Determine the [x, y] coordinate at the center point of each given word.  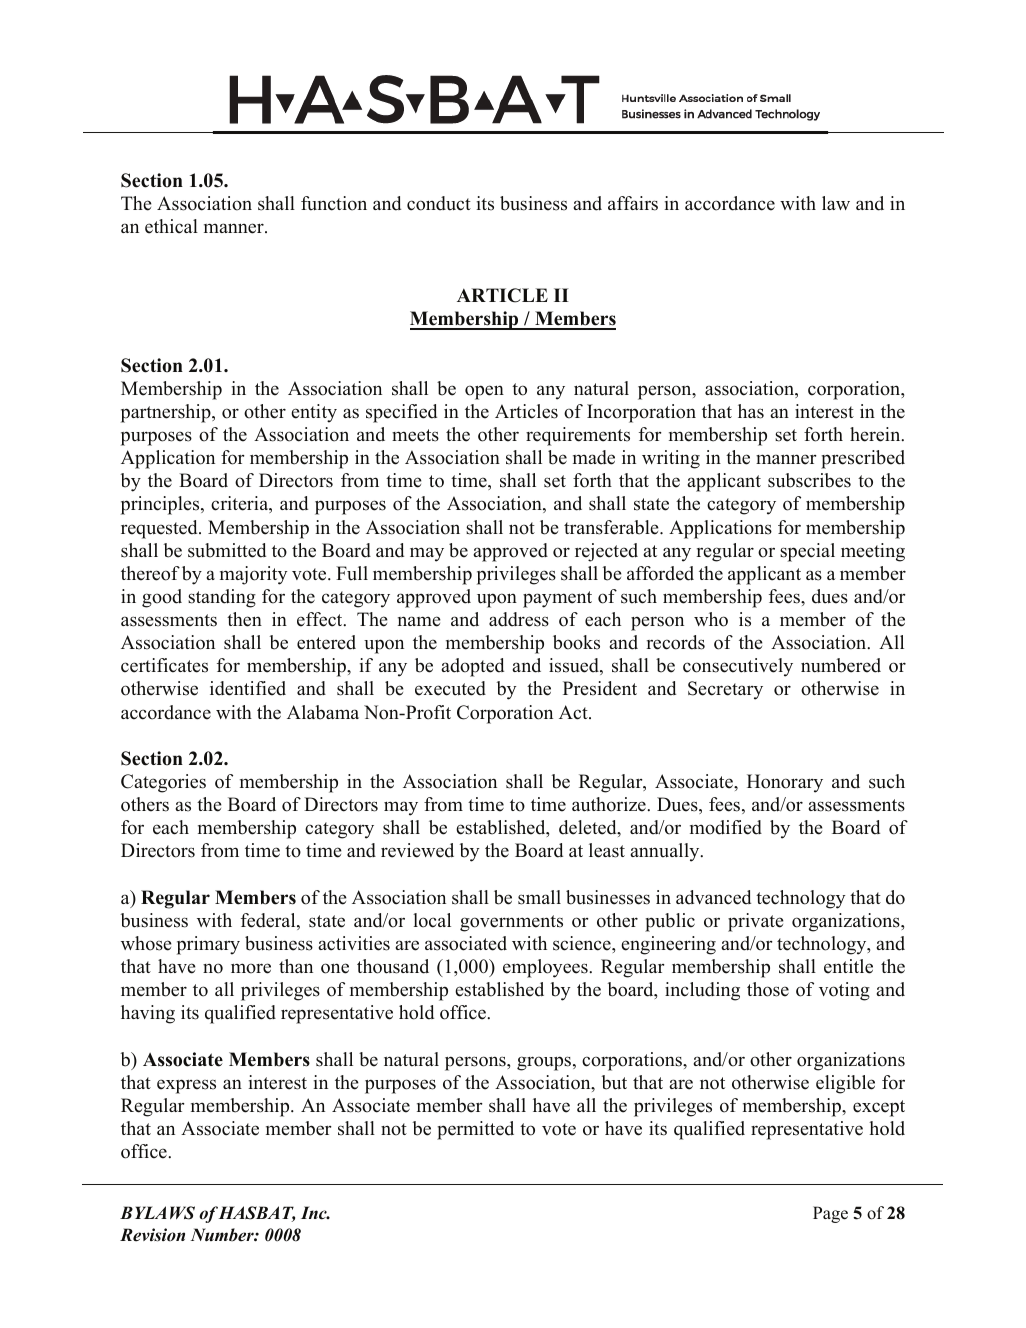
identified [248, 688]
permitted [475, 1130]
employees [546, 968]
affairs [633, 203]
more [251, 968]
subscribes [809, 480]
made [594, 457]
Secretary [725, 690]
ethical [171, 226]
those [768, 989]
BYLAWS [157, 1213]
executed [450, 688]
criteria [241, 504]
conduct [439, 203]
